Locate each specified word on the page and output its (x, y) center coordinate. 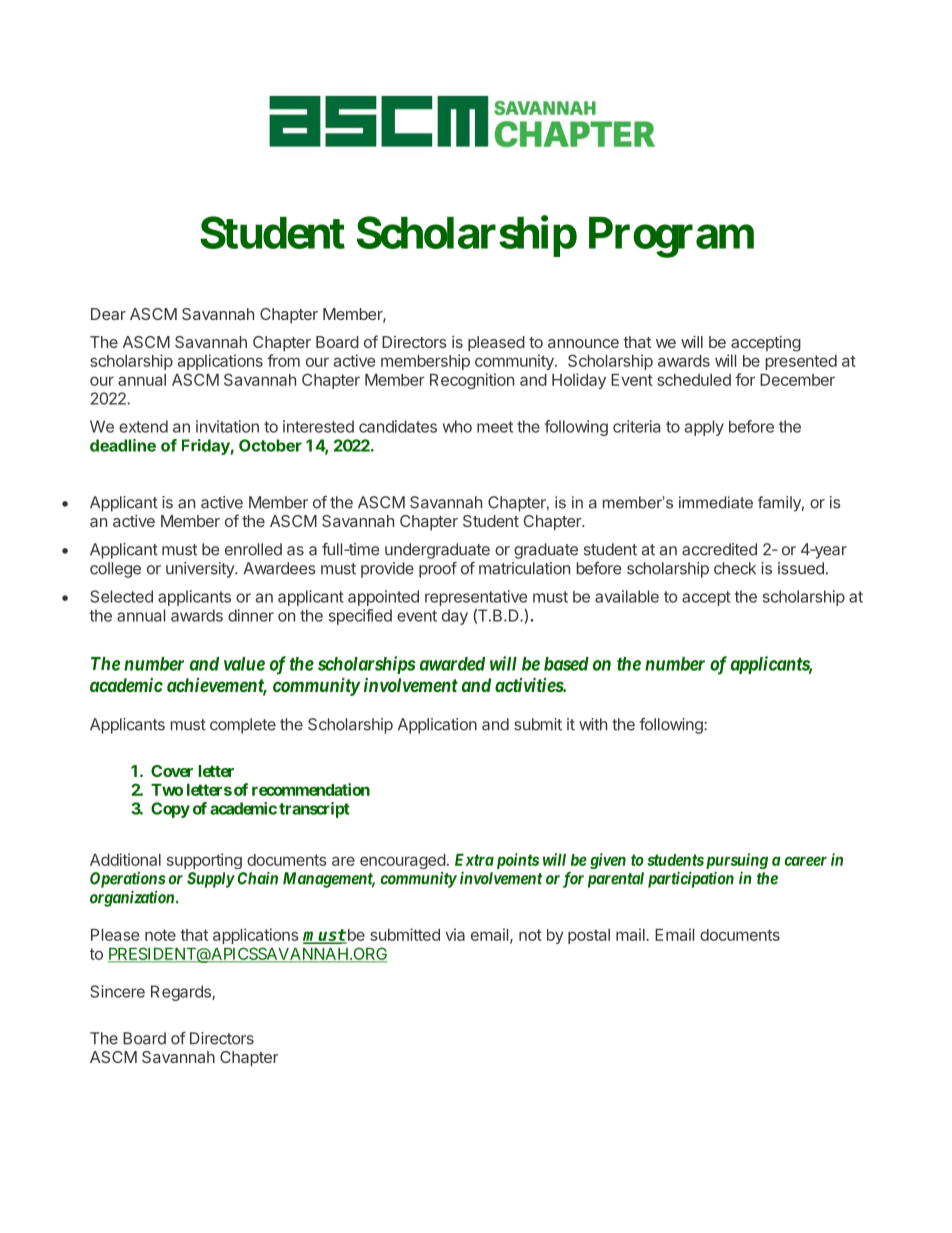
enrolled (253, 549)
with (593, 724)
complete (243, 726)
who (457, 426)
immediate (716, 502)
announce (583, 343)
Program (671, 237)
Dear (108, 314)
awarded (452, 664)
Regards (182, 993)
